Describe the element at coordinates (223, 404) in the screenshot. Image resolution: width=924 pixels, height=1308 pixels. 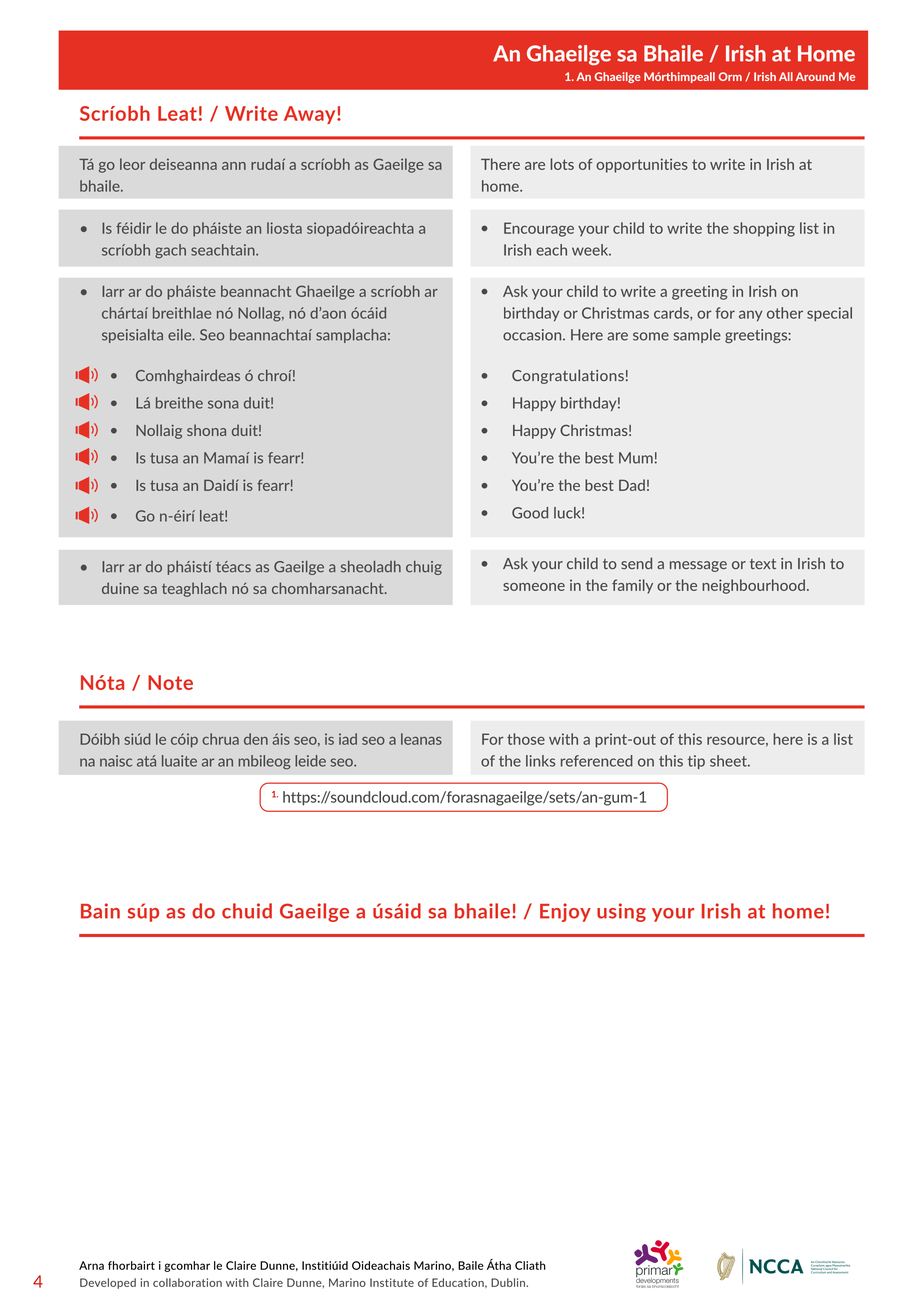
I see `sona` at that location.
